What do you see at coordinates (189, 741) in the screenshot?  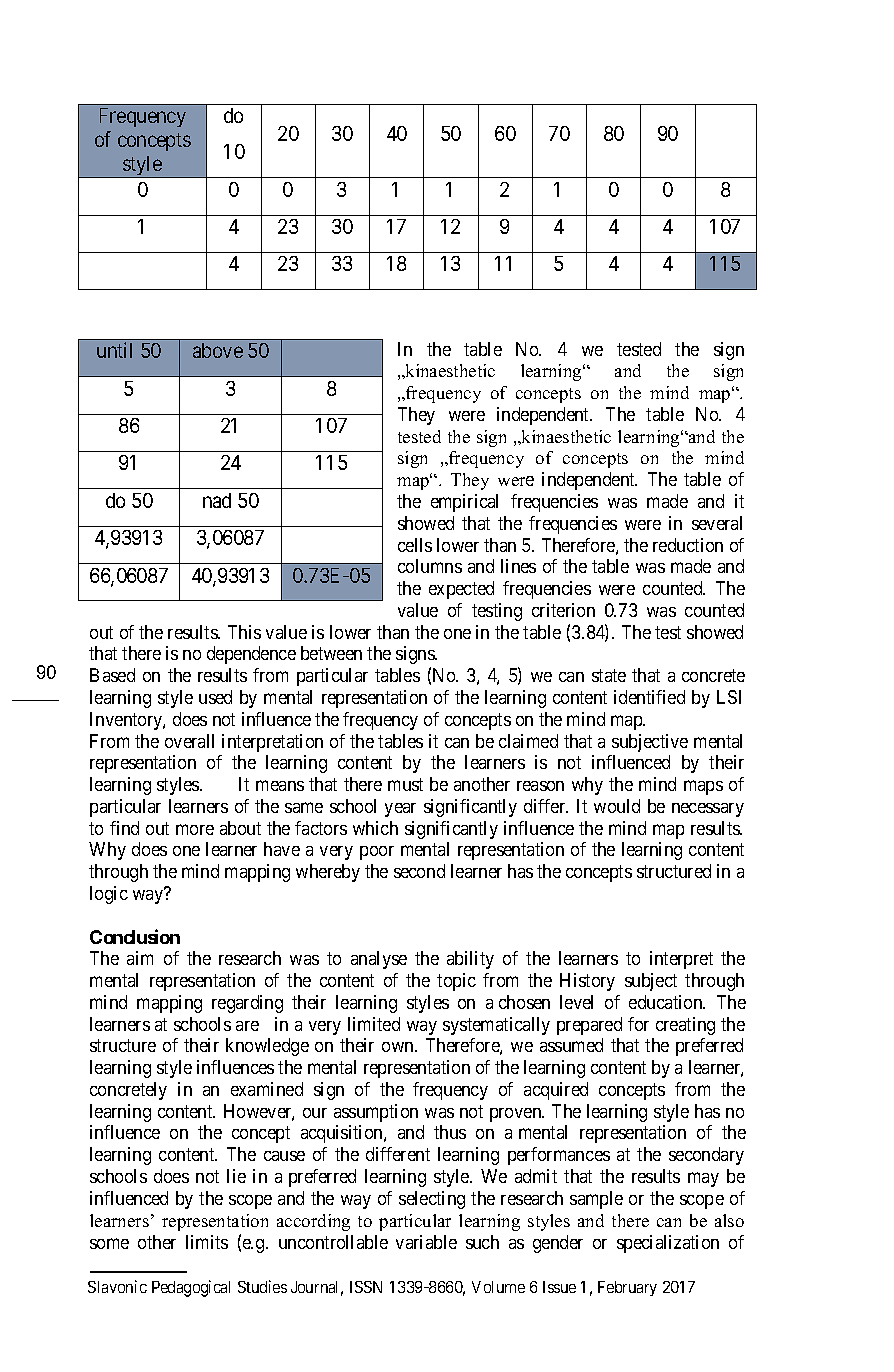 I see `overall` at bounding box center [189, 741].
